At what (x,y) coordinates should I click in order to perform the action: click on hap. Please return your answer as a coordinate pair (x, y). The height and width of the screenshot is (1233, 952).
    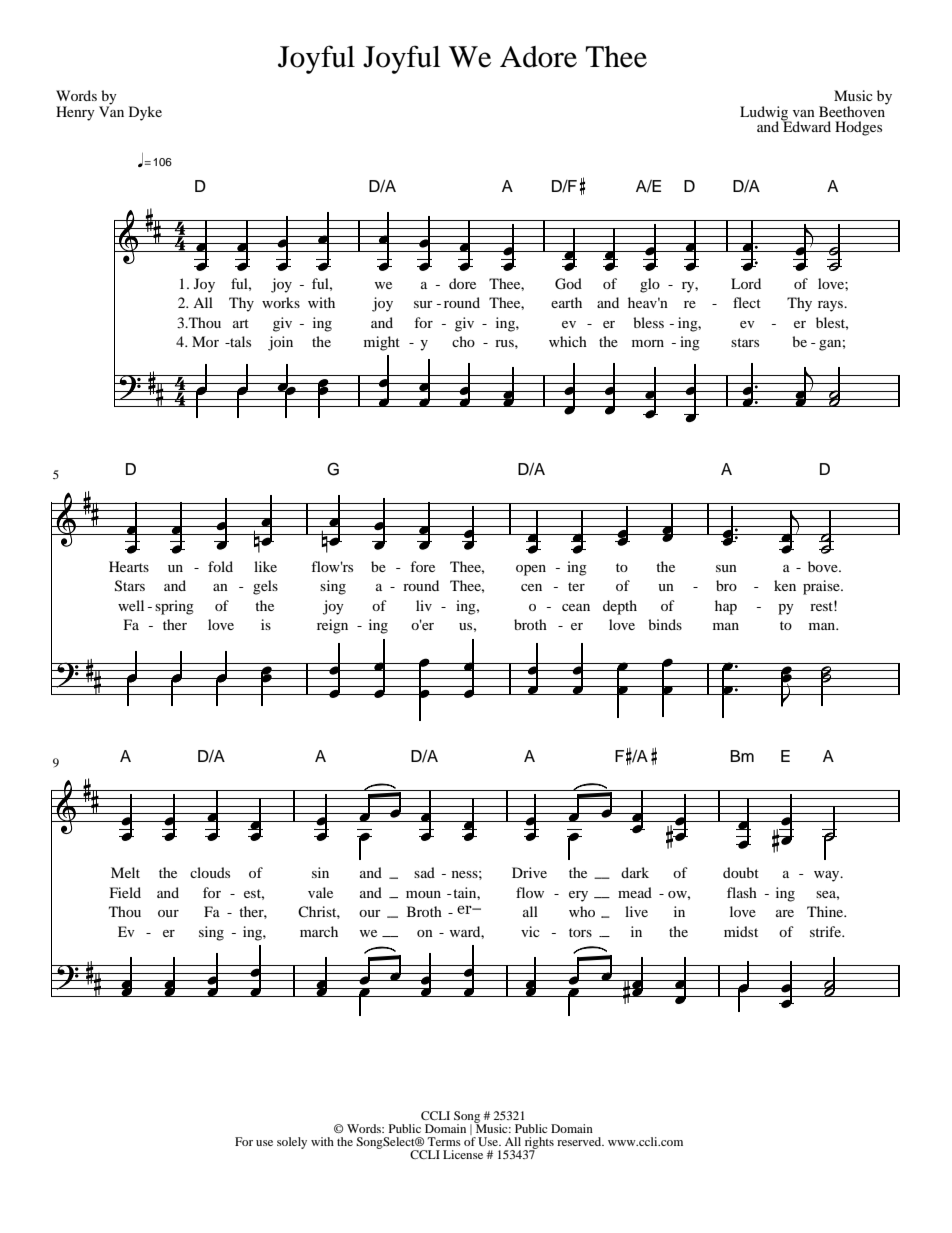
    Looking at the image, I should click on (726, 607).
